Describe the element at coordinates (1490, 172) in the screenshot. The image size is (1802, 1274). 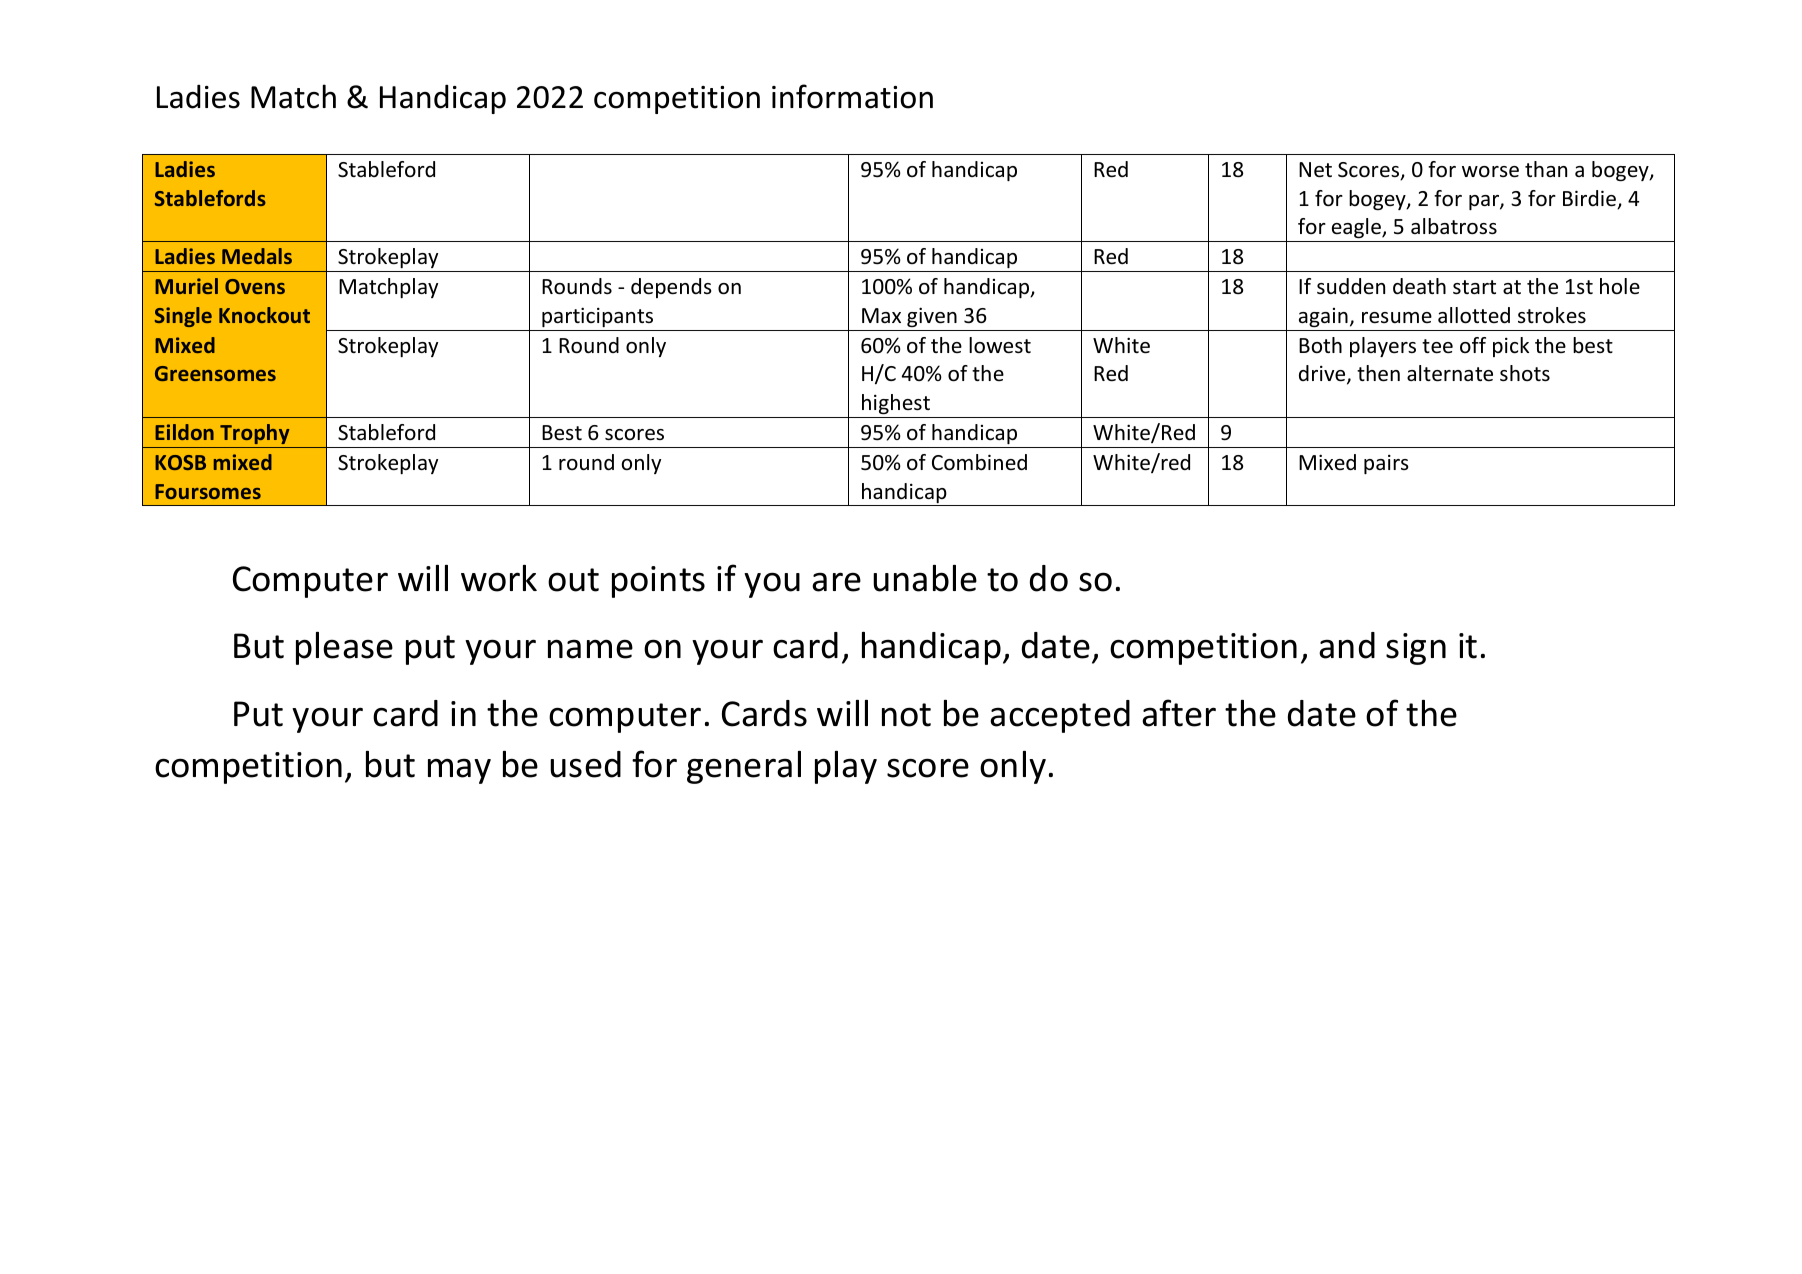
I see `worse` at that location.
